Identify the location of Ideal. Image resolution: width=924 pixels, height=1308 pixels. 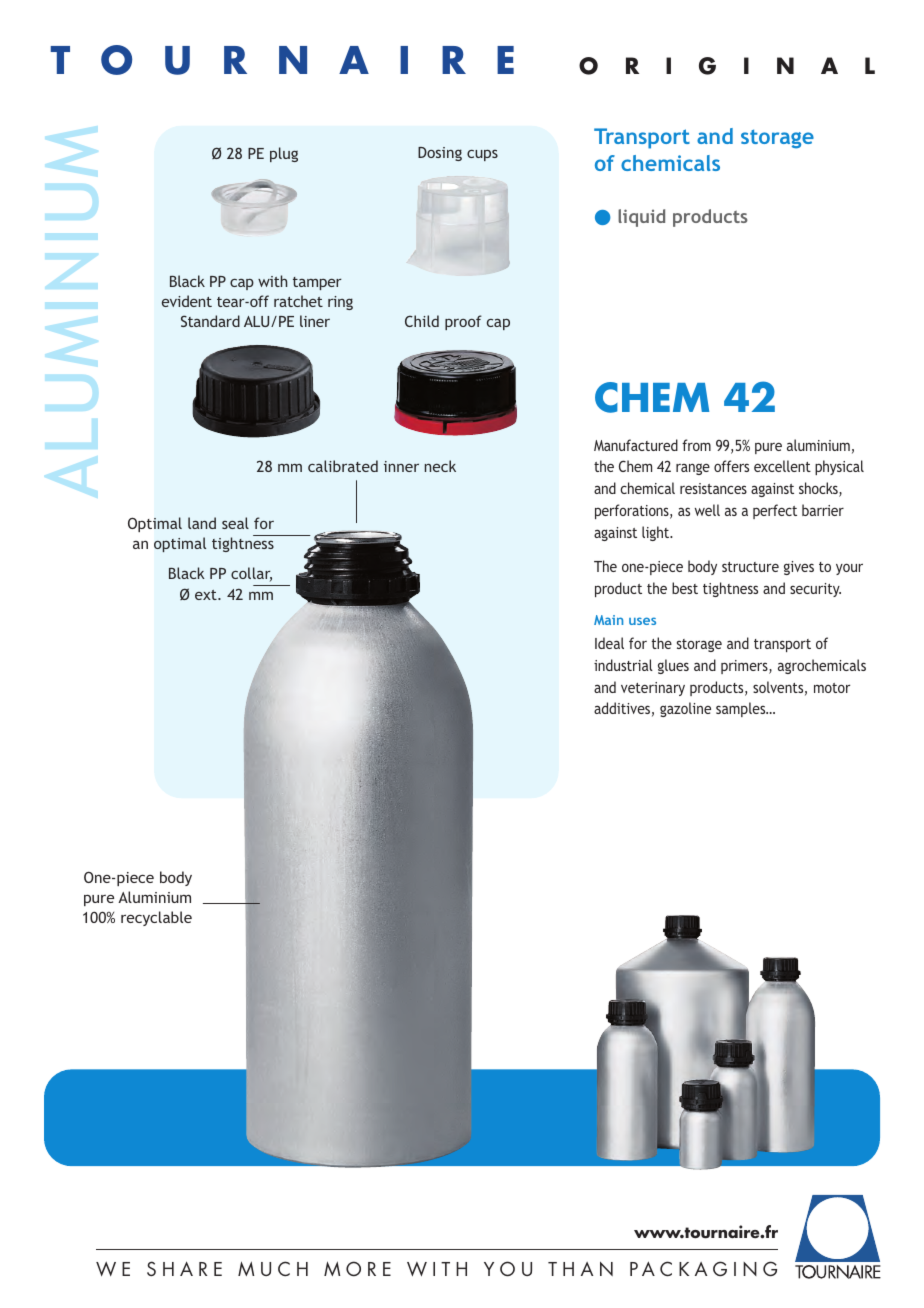
(609, 643).
